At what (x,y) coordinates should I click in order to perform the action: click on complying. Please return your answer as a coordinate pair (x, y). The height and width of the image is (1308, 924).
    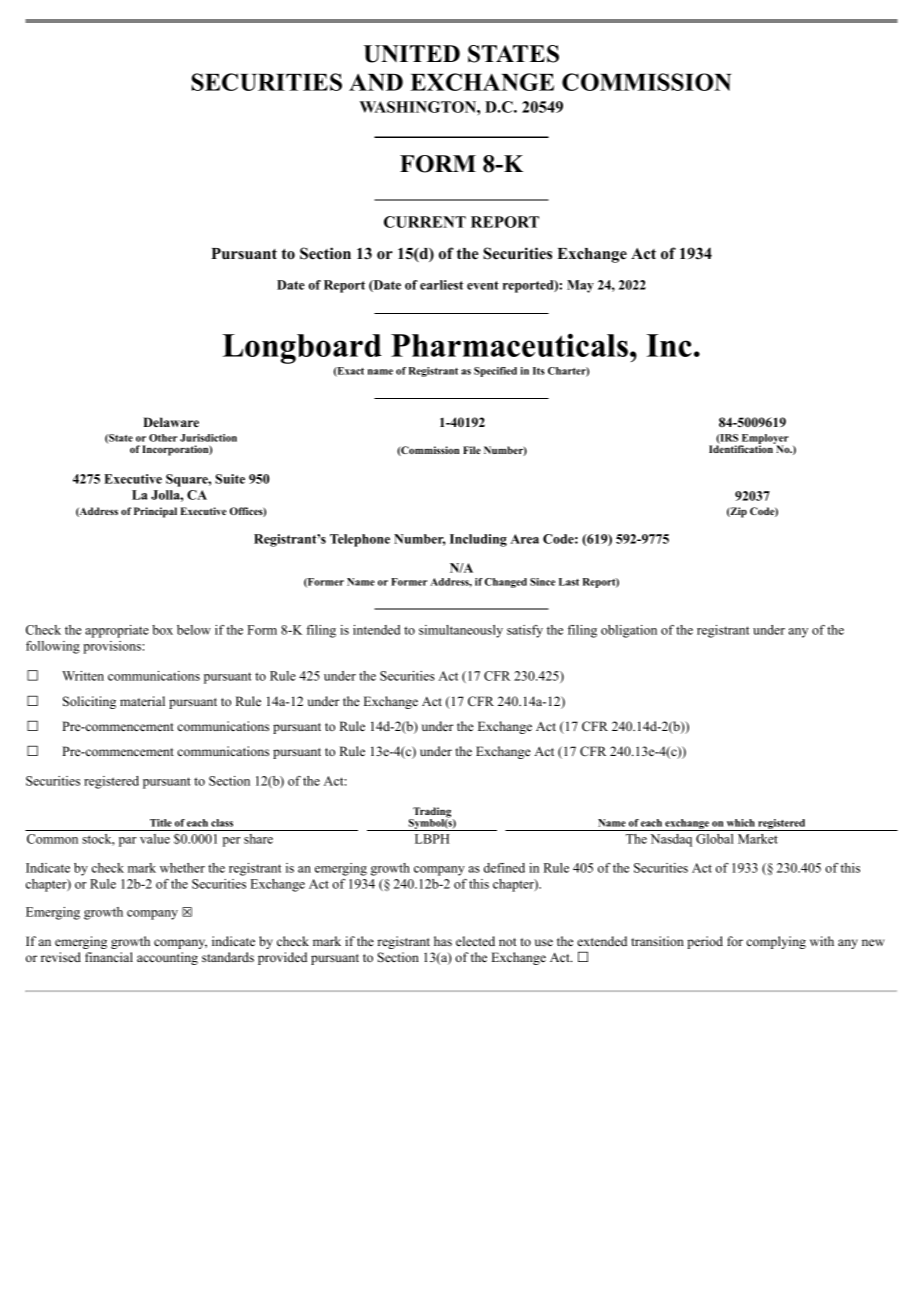
    Looking at the image, I should click on (776, 942).
